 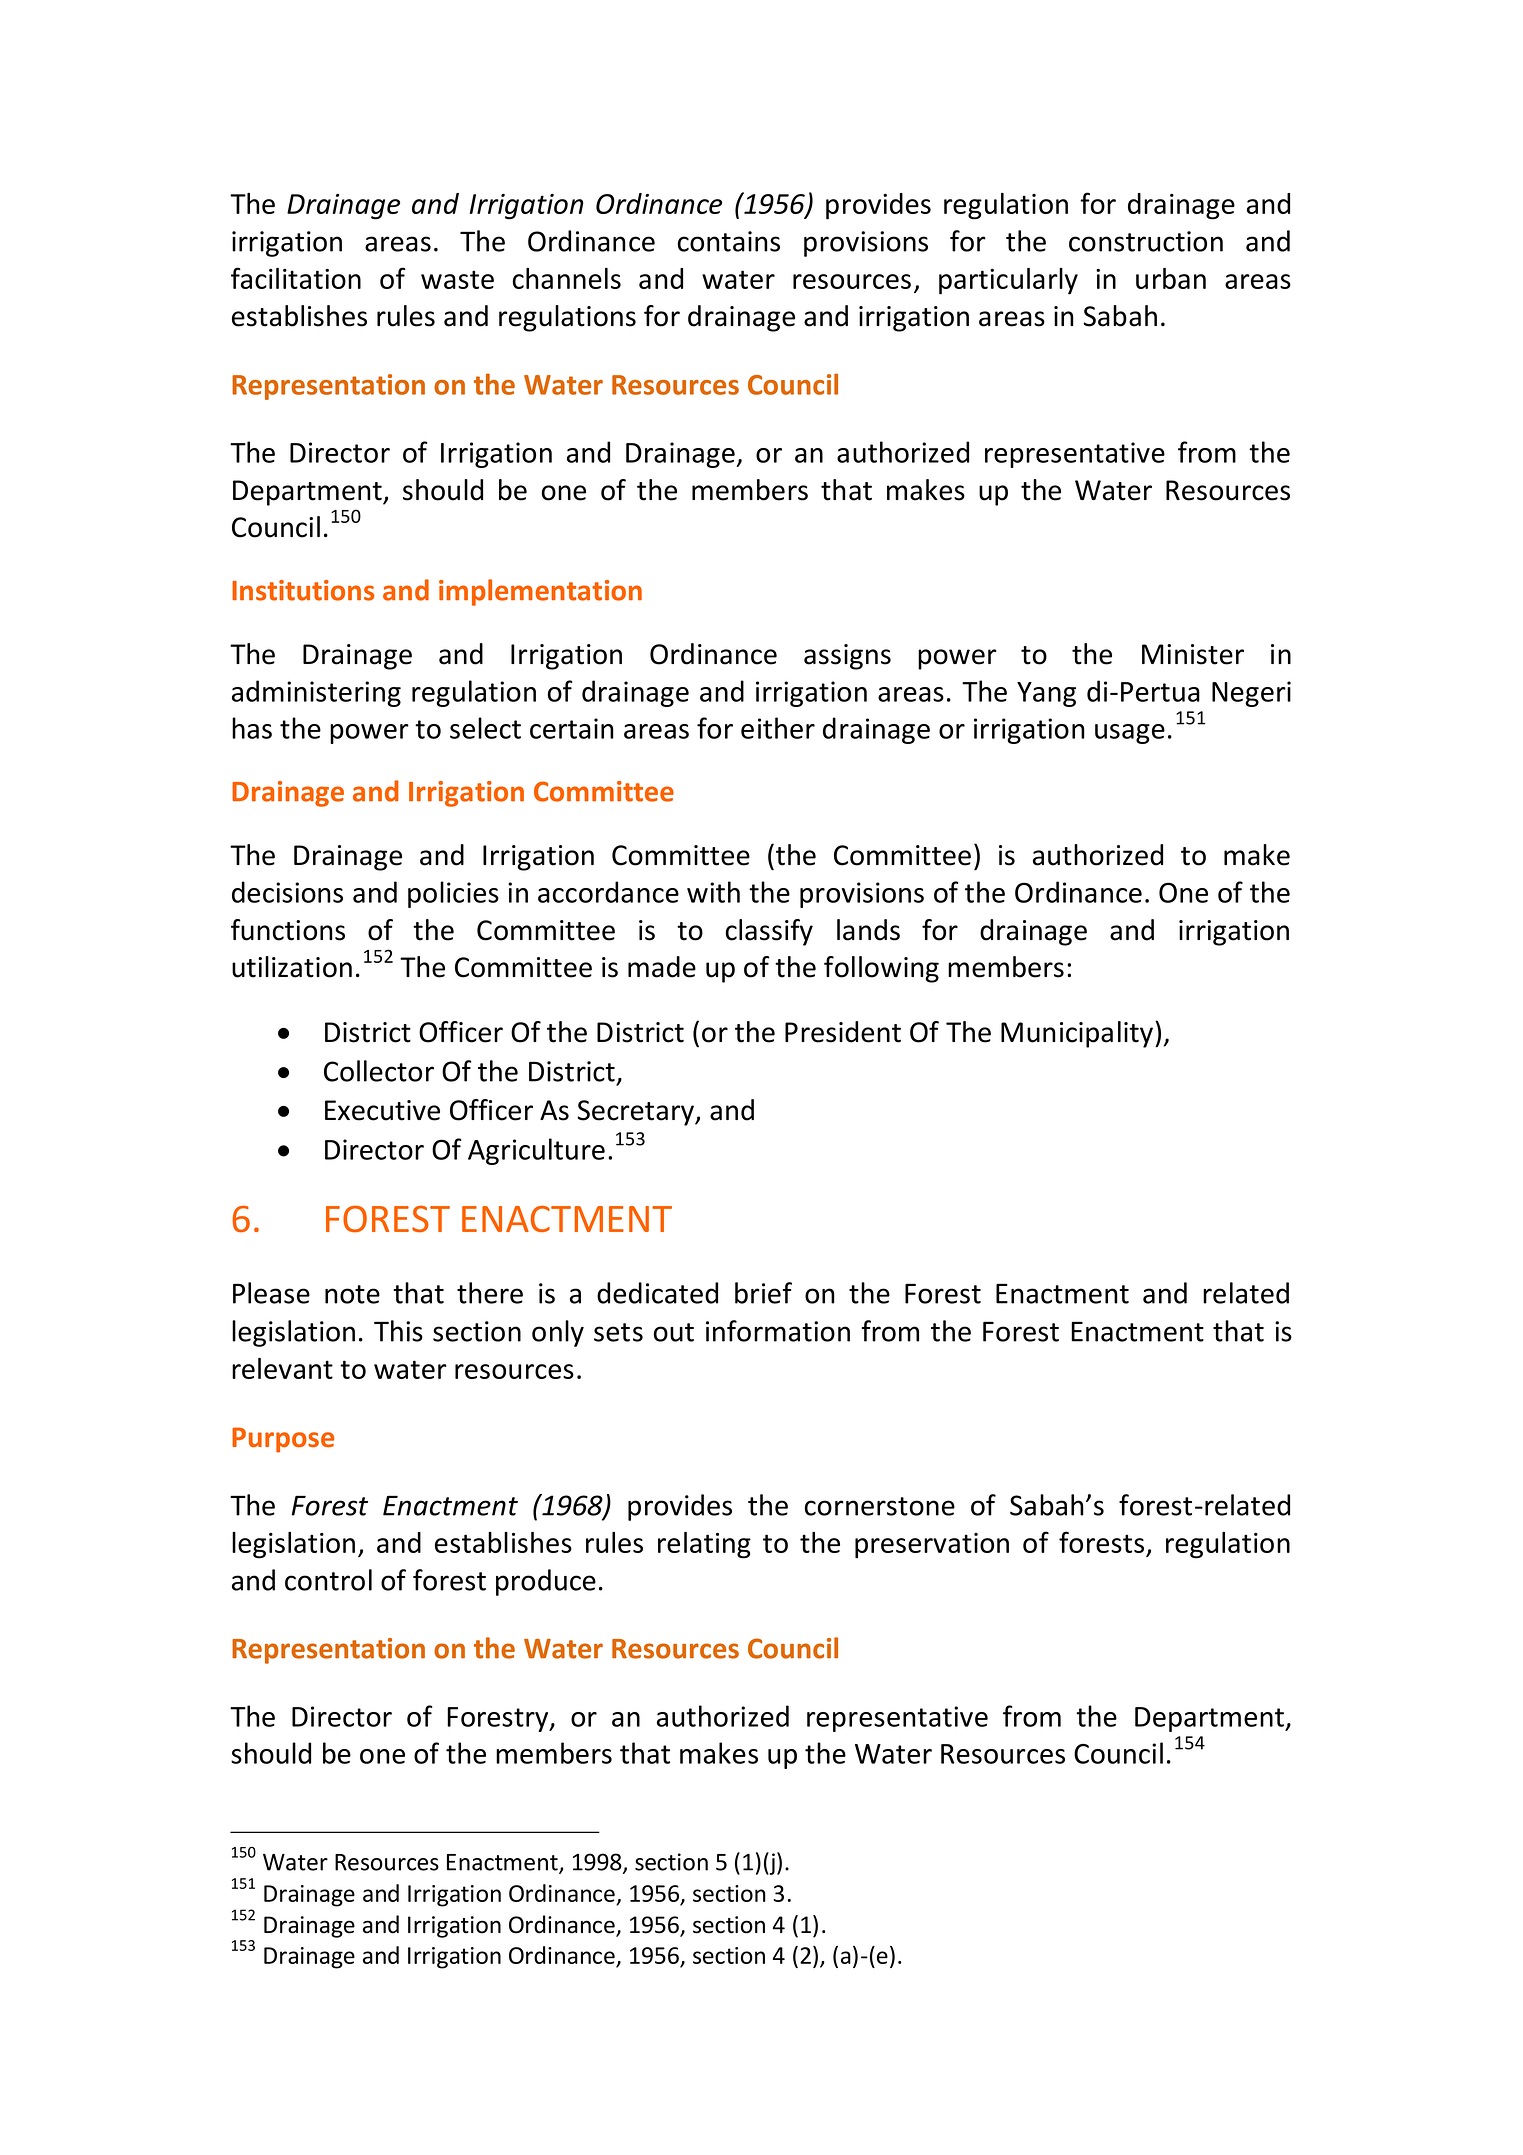 I want to click on preservation, so click(x=932, y=1546).
